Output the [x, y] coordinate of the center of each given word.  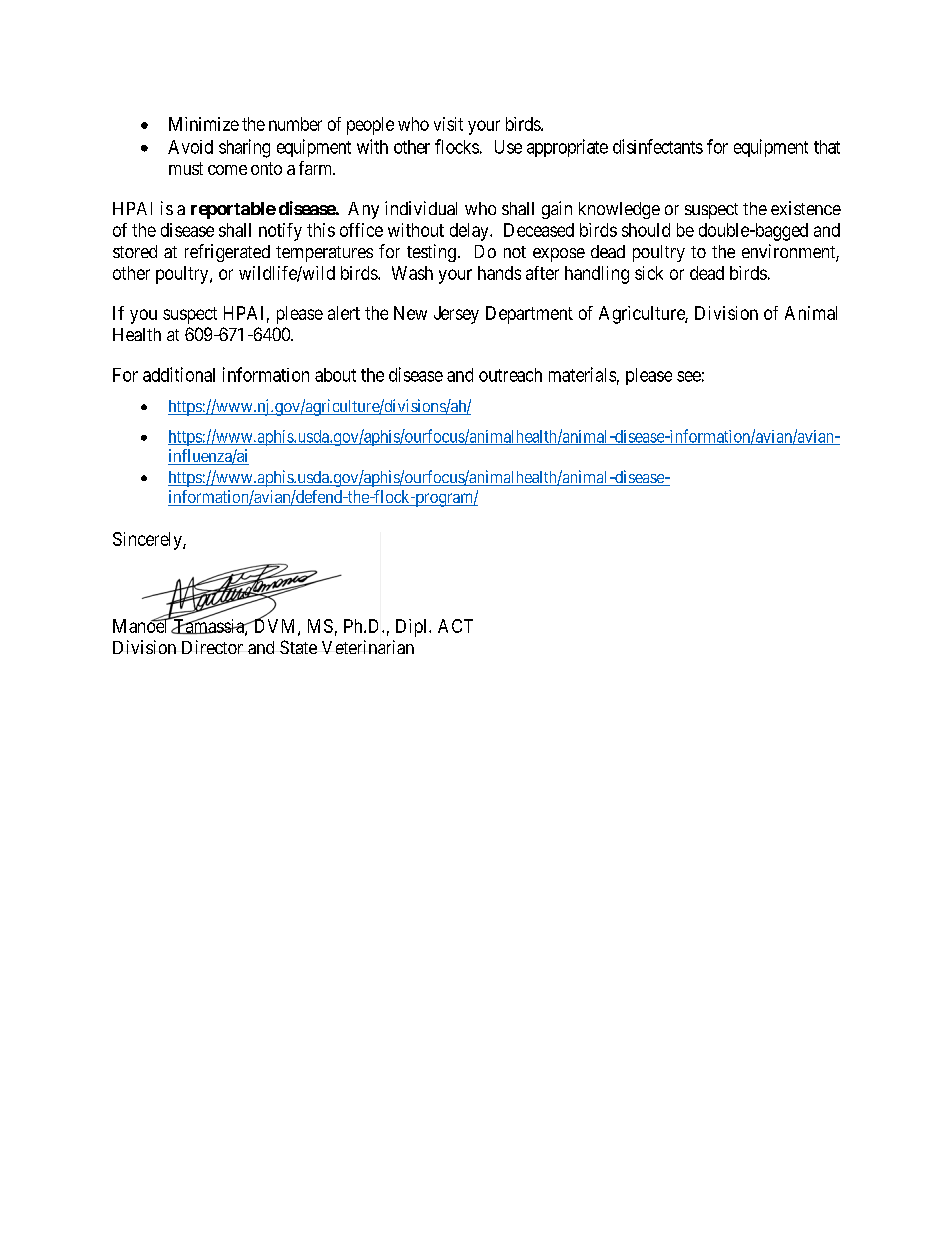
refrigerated [227, 253]
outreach [510, 375]
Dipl [413, 628]
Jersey [456, 315]
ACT [455, 626]
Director [212, 647]
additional [179, 374]
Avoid [190, 147]
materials [582, 374]
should [646, 230]
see [689, 376]
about [335, 375]
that [827, 147]
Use [508, 147]
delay [470, 232]
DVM [275, 626]
